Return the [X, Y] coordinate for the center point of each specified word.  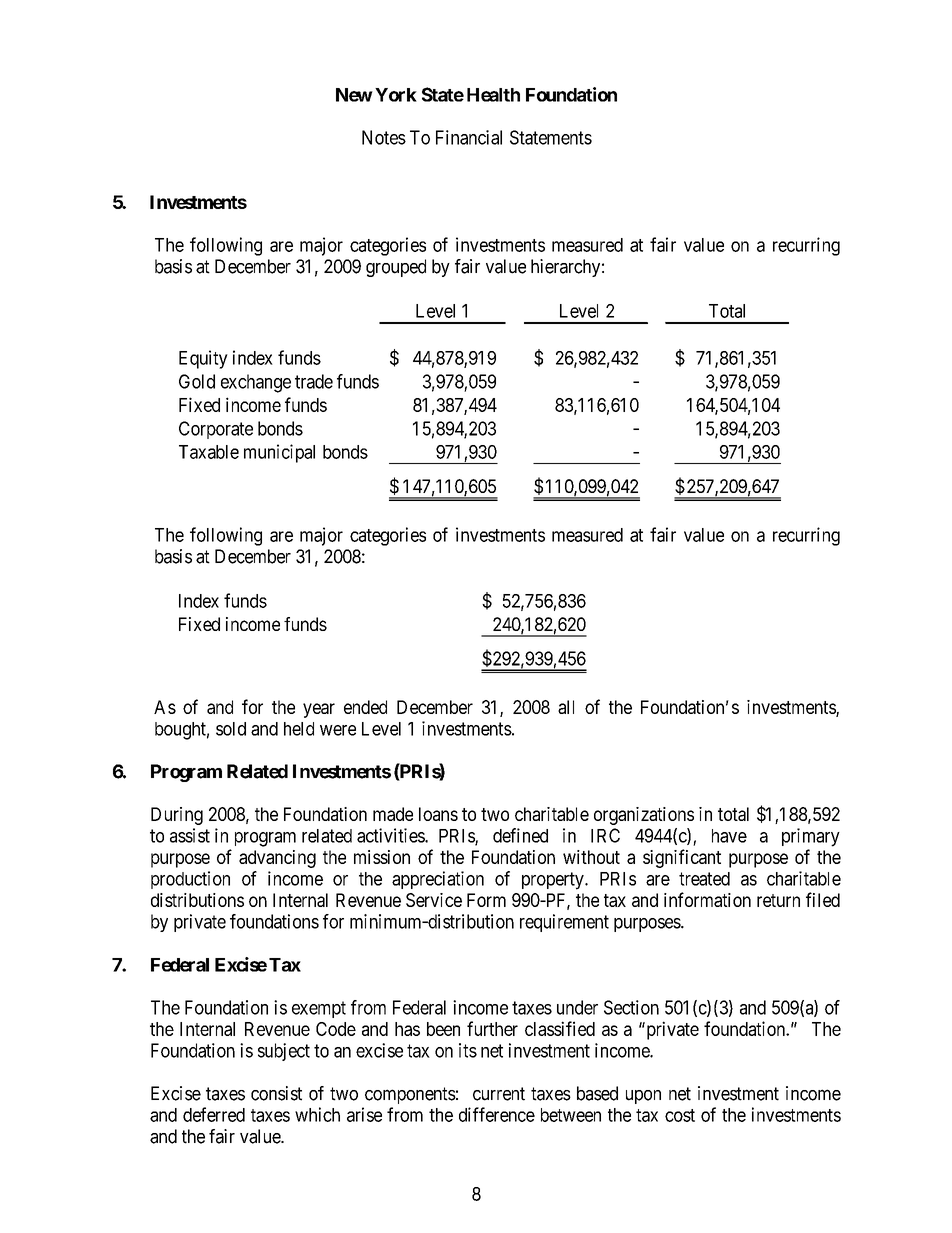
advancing [277, 859]
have [729, 836]
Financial [469, 137]
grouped [396, 268]
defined [520, 835]
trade [314, 381]
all [566, 707]
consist [276, 1093]
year [319, 710]
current [499, 1094]
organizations [644, 816]
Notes [384, 137]
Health [493, 95]
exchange [256, 383]
